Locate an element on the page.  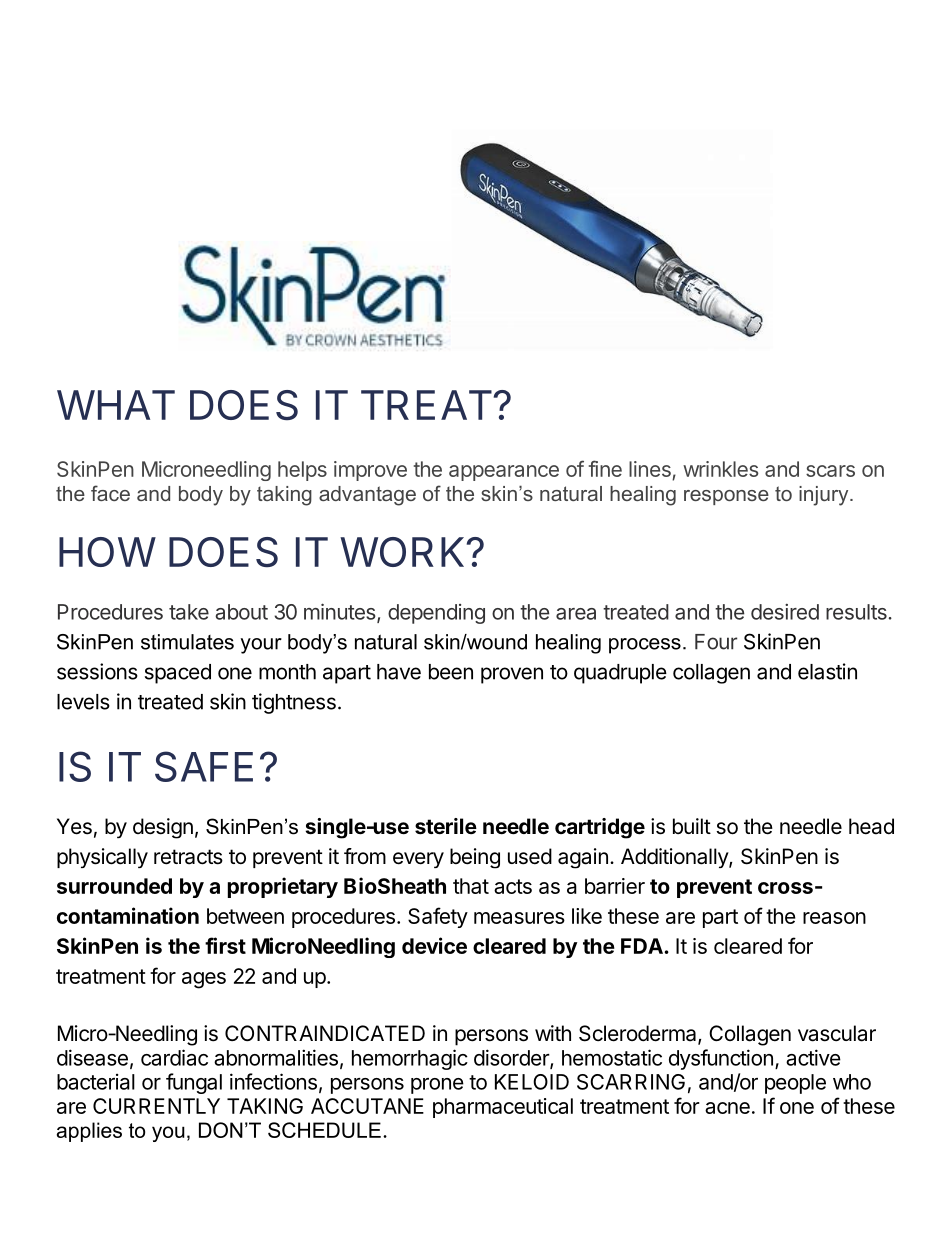
reason is located at coordinates (834, 918).
